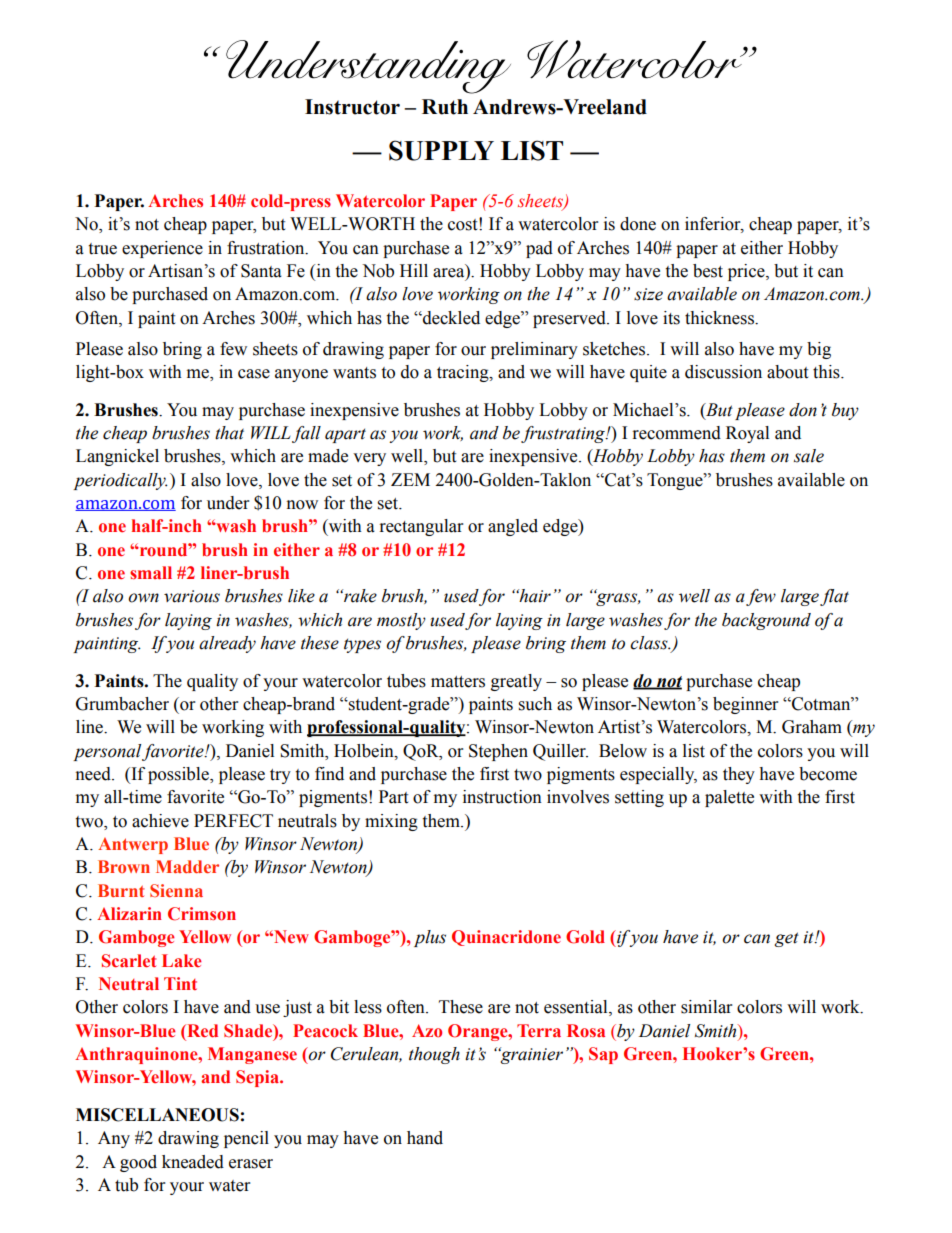 The height and width of the image is (1233, 952). Describe the element at coordinates (157, 1115) in the image. I see `MISCELLANEOUS` at that location.
